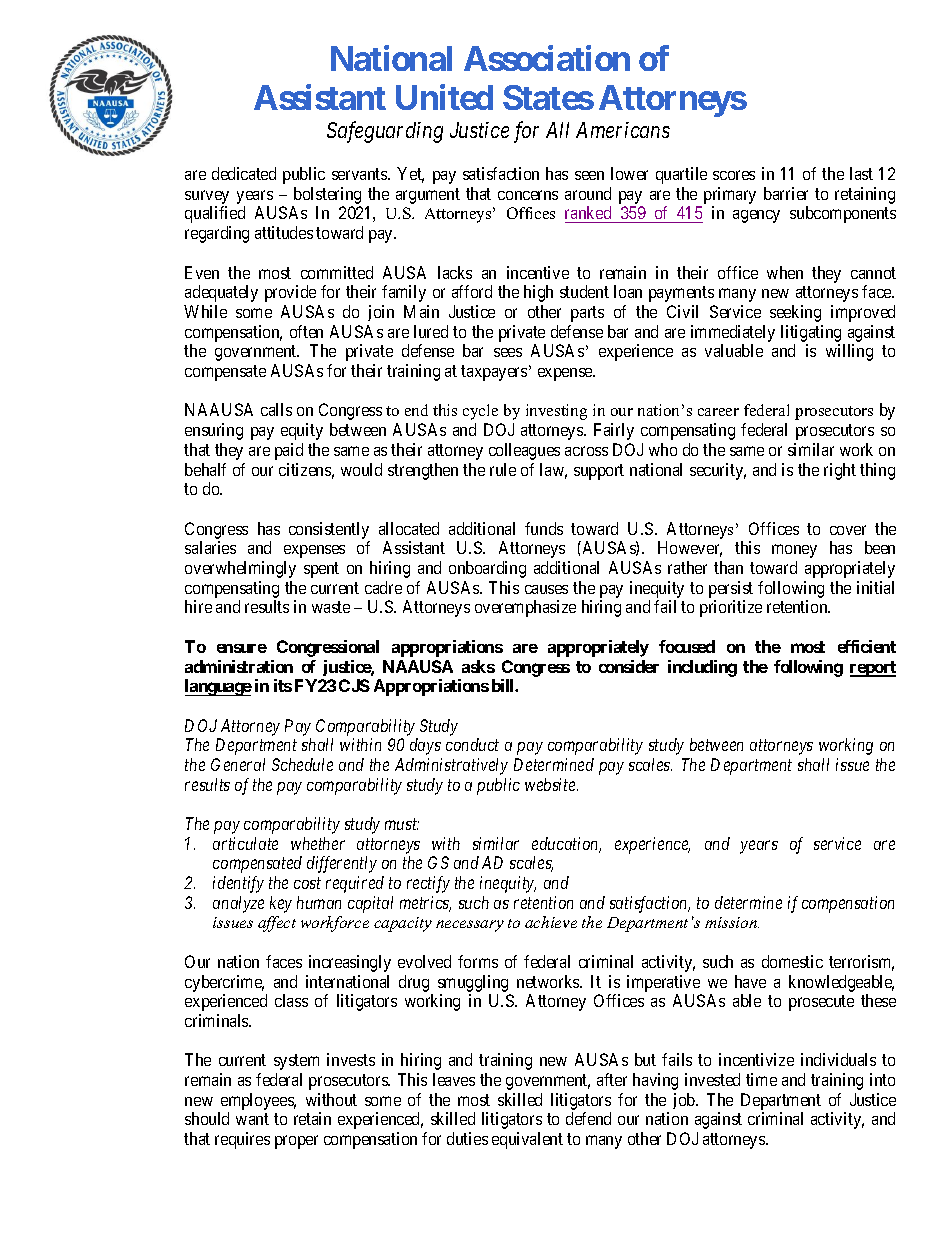 The image size is (952, 1233). I want to click on time, so click(761, 1079).
